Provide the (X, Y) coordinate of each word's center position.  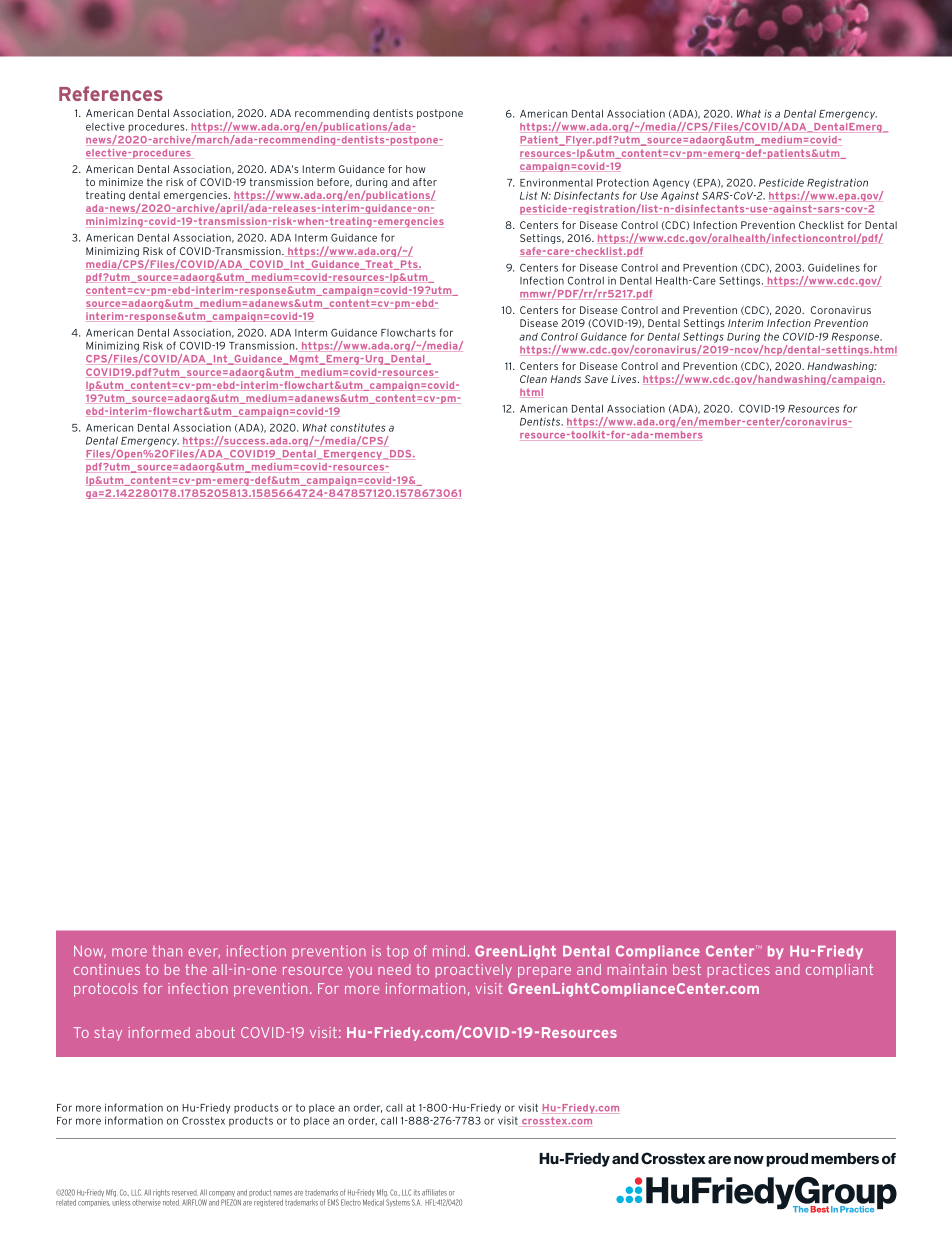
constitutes (357, 427)
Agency (671, 184)
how (416, 169)
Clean (533, 379)
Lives (625, 379)
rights (162, 1194)
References (111, 93)
